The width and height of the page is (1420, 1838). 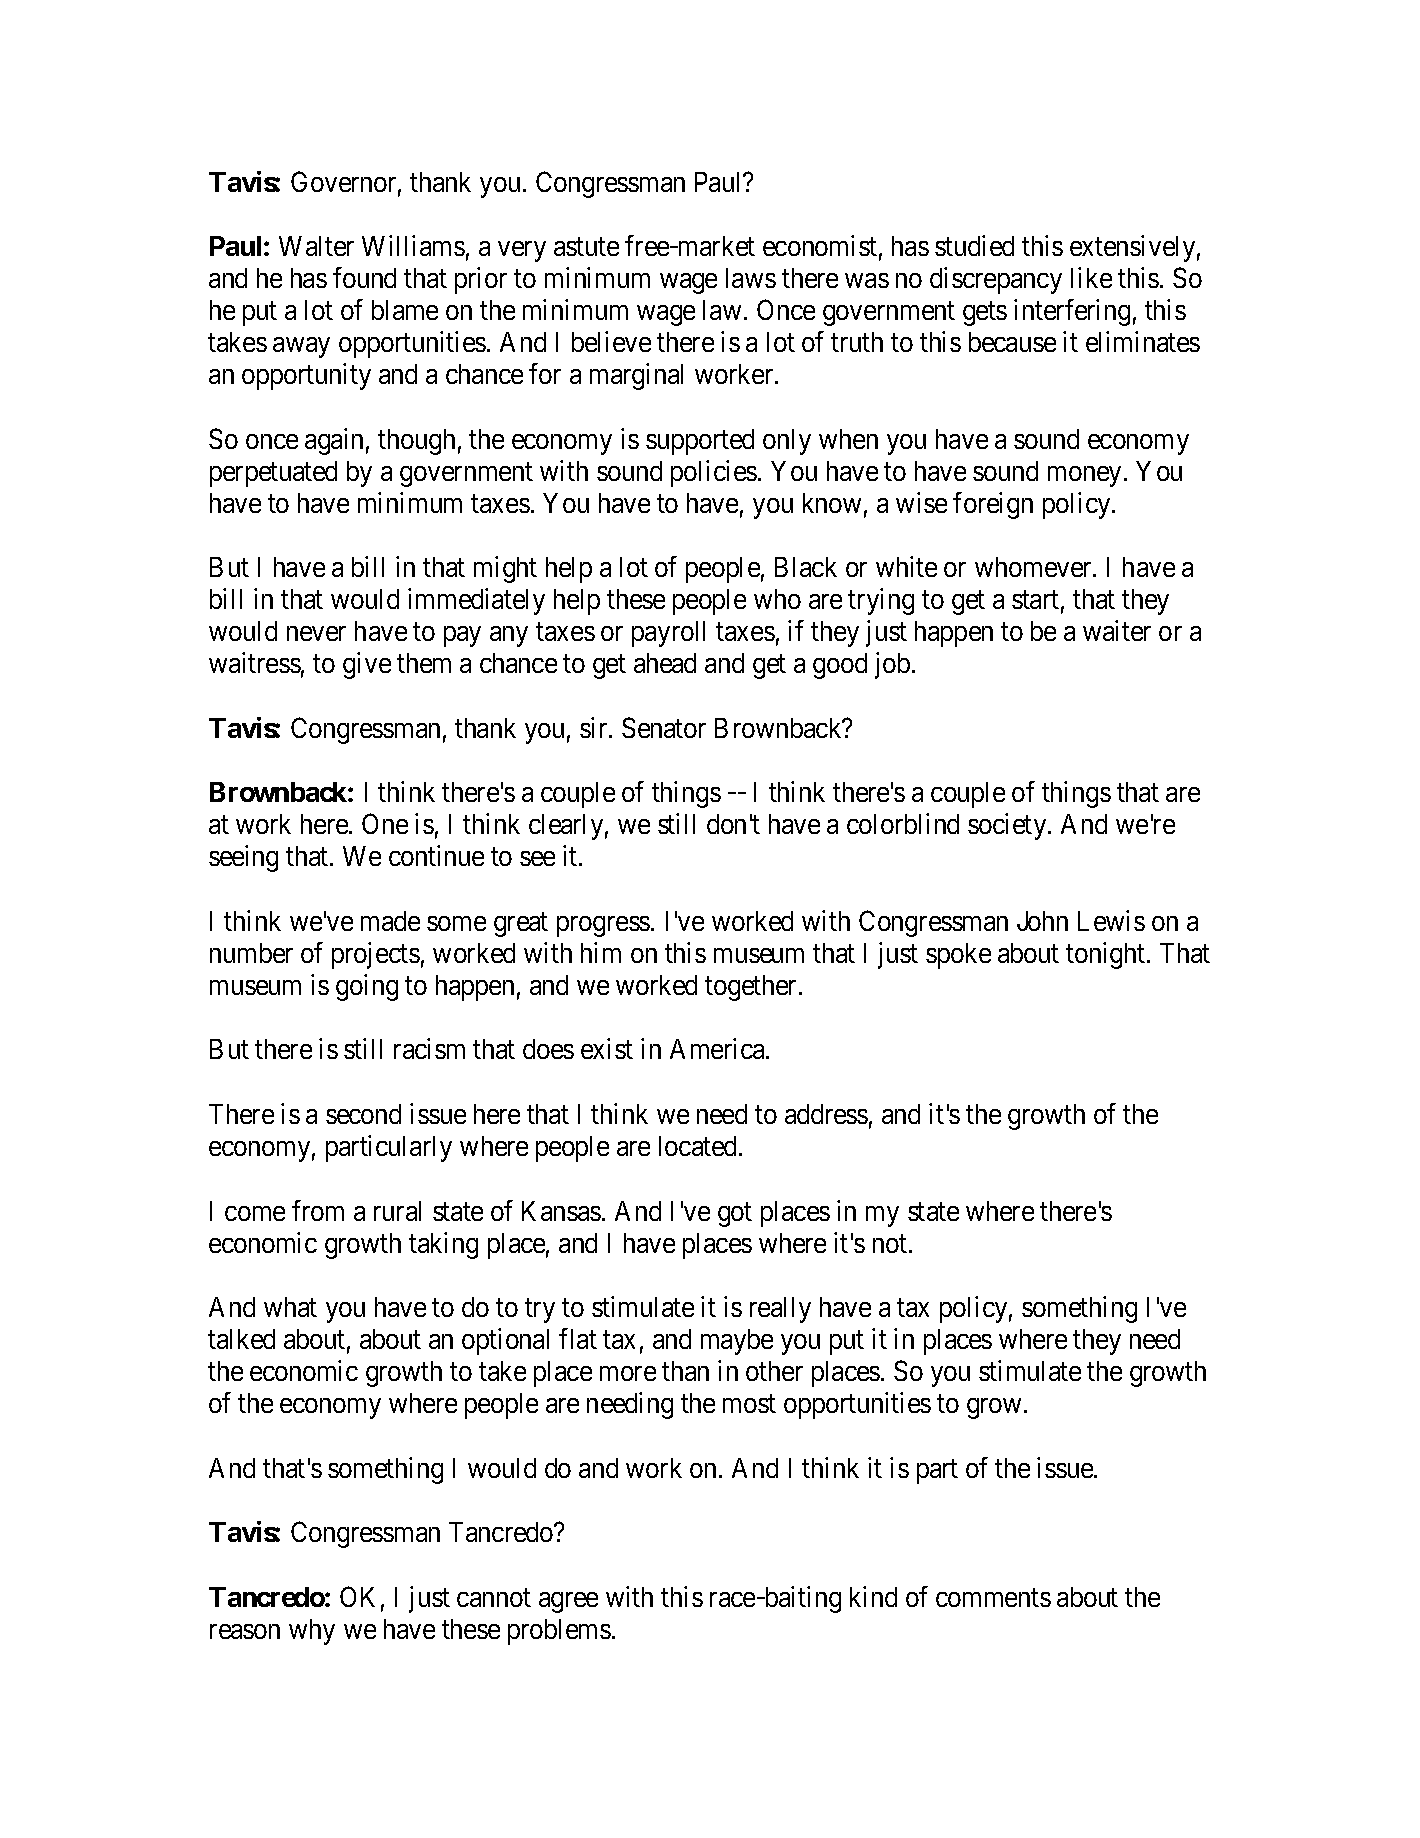 What do you see at coordinates (668, 634) in the page?
I see `payroll` at bounding box center [668, 634].
